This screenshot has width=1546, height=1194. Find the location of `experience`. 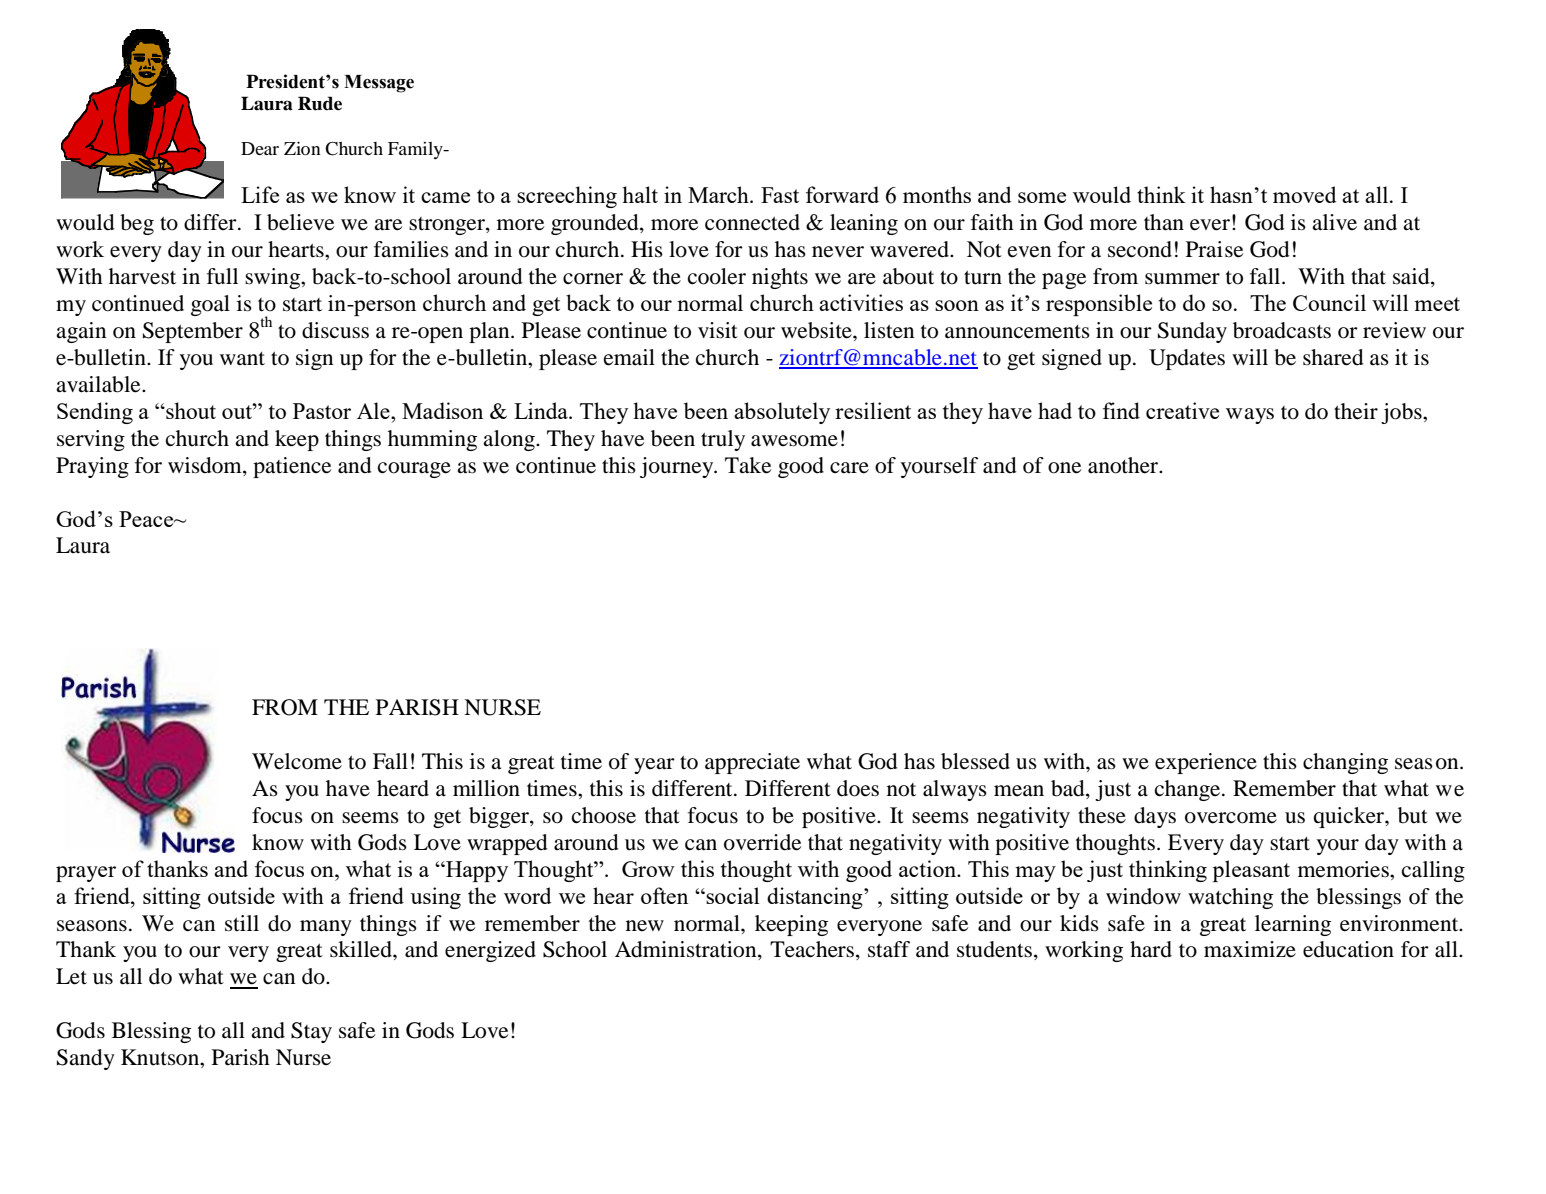

experience is located at coordinates (1206, 763).
